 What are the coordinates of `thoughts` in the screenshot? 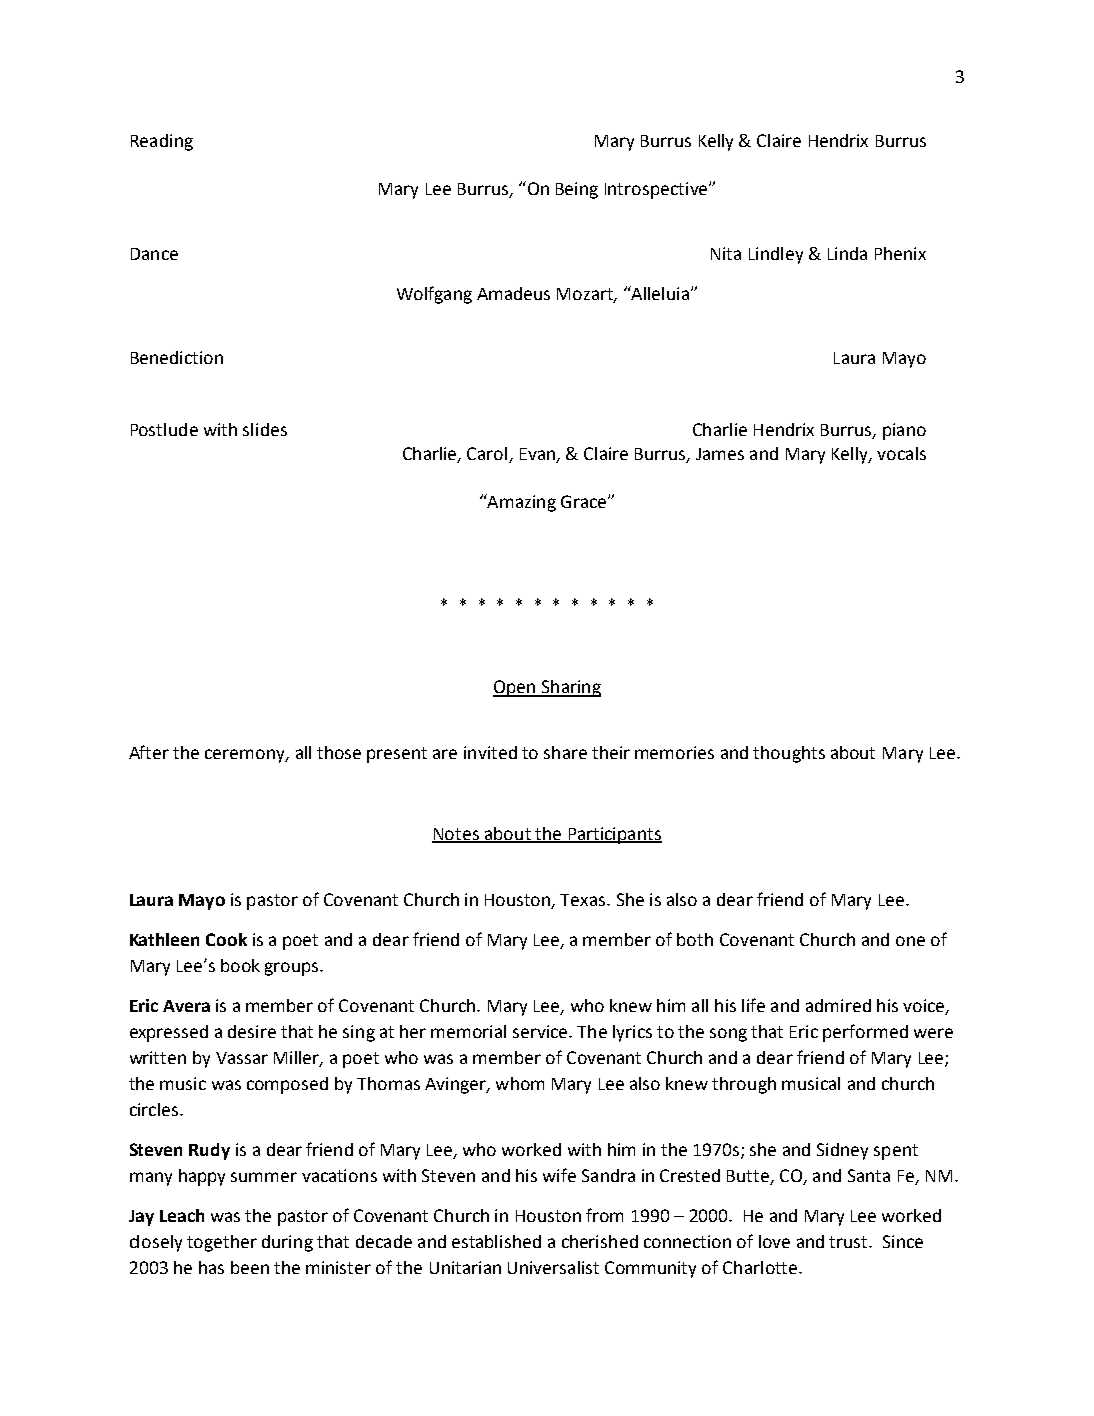 It's located at (789, 754).
